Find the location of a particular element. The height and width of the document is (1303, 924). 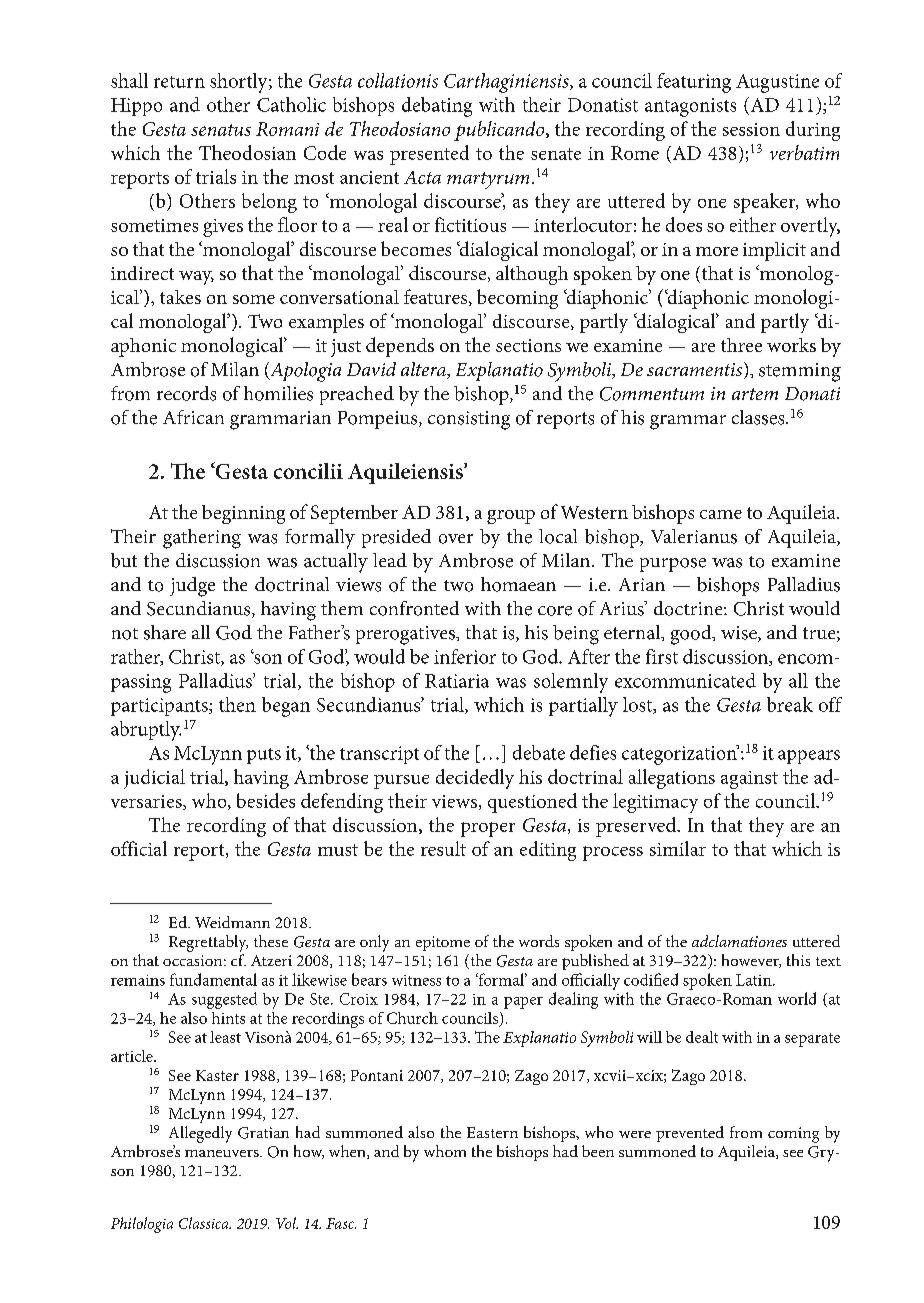

artem is located at coordinates (755, 394).
